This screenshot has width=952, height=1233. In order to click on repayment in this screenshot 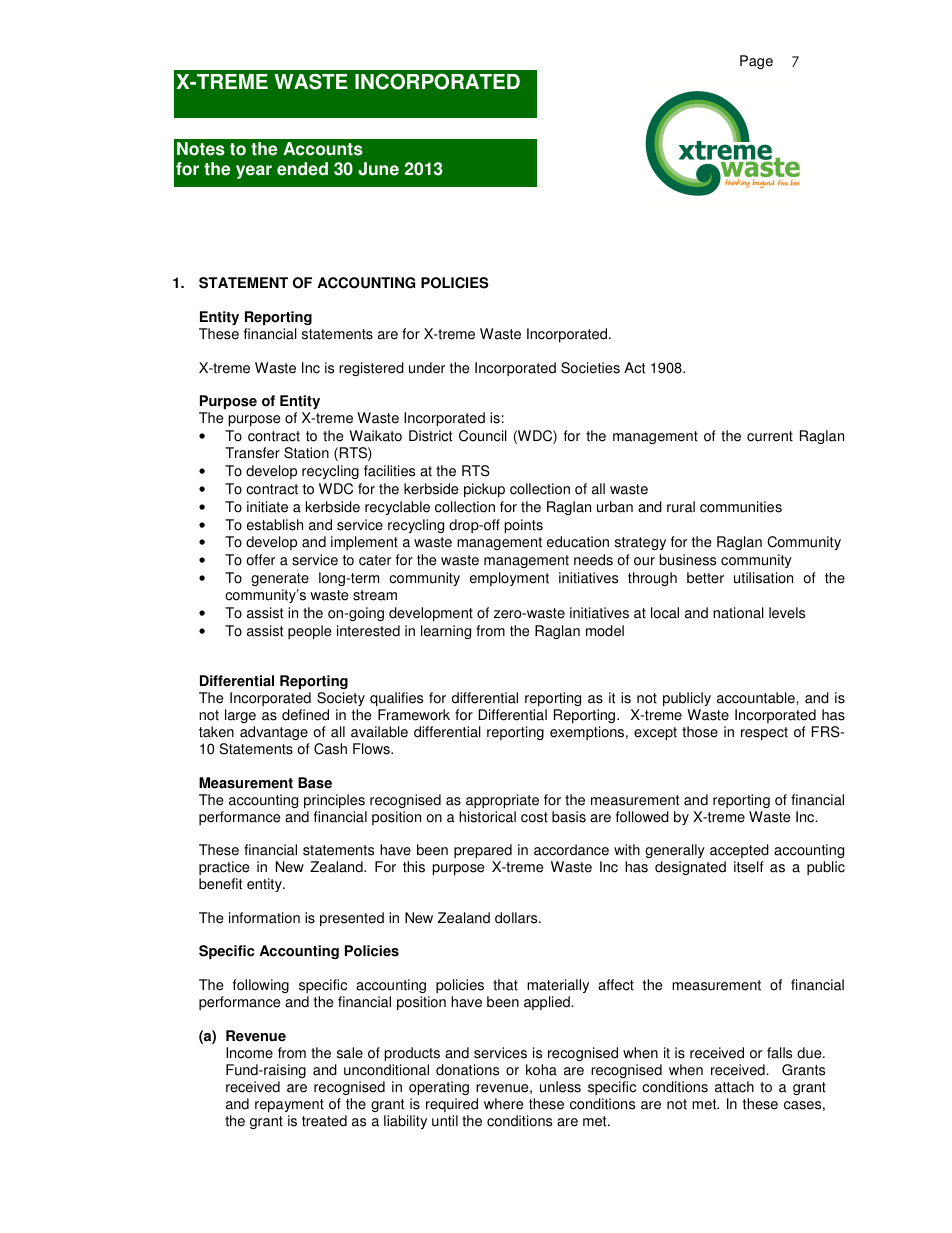, I will do `click(289, 1105)`.
